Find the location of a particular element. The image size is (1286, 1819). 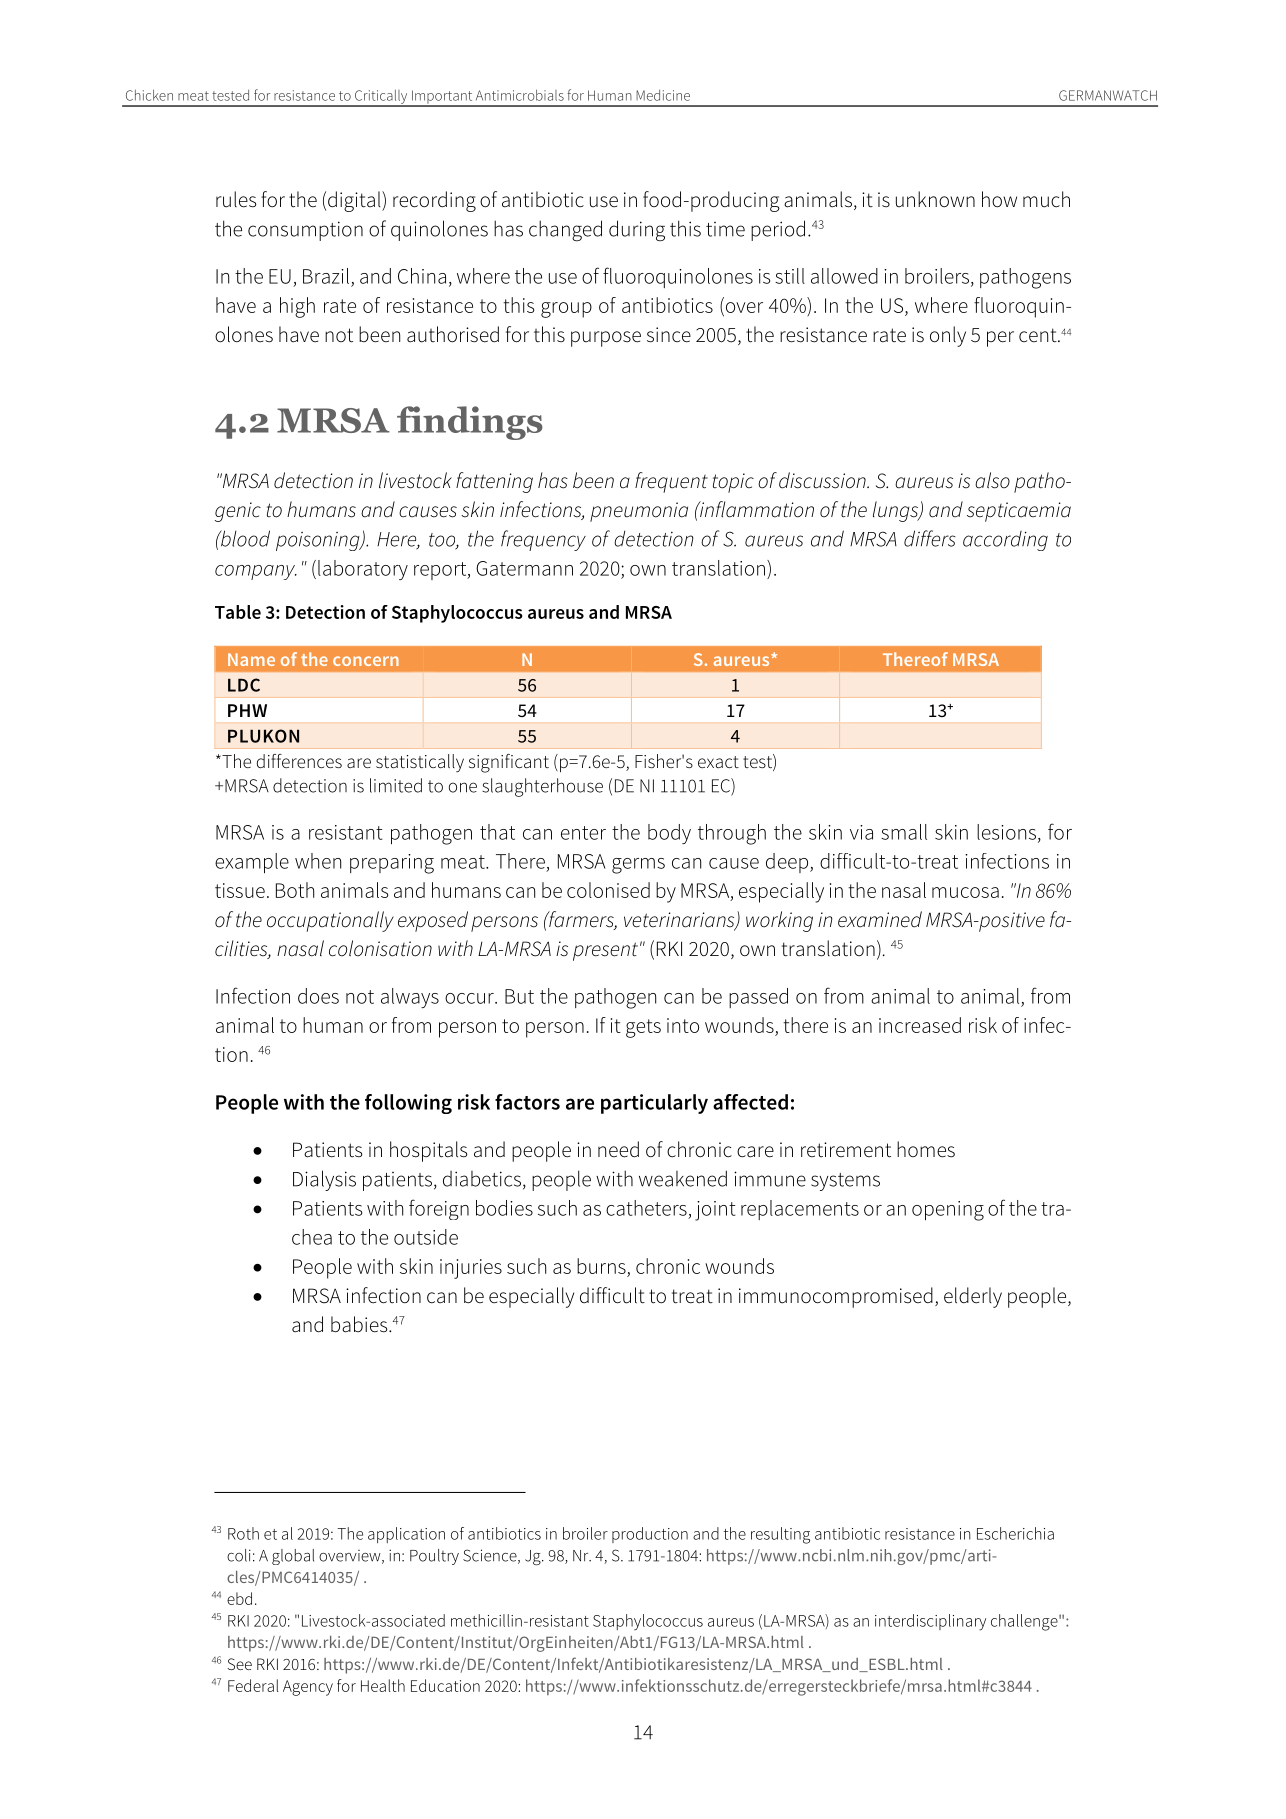

mucosa is located at coordinates (965, 892).
